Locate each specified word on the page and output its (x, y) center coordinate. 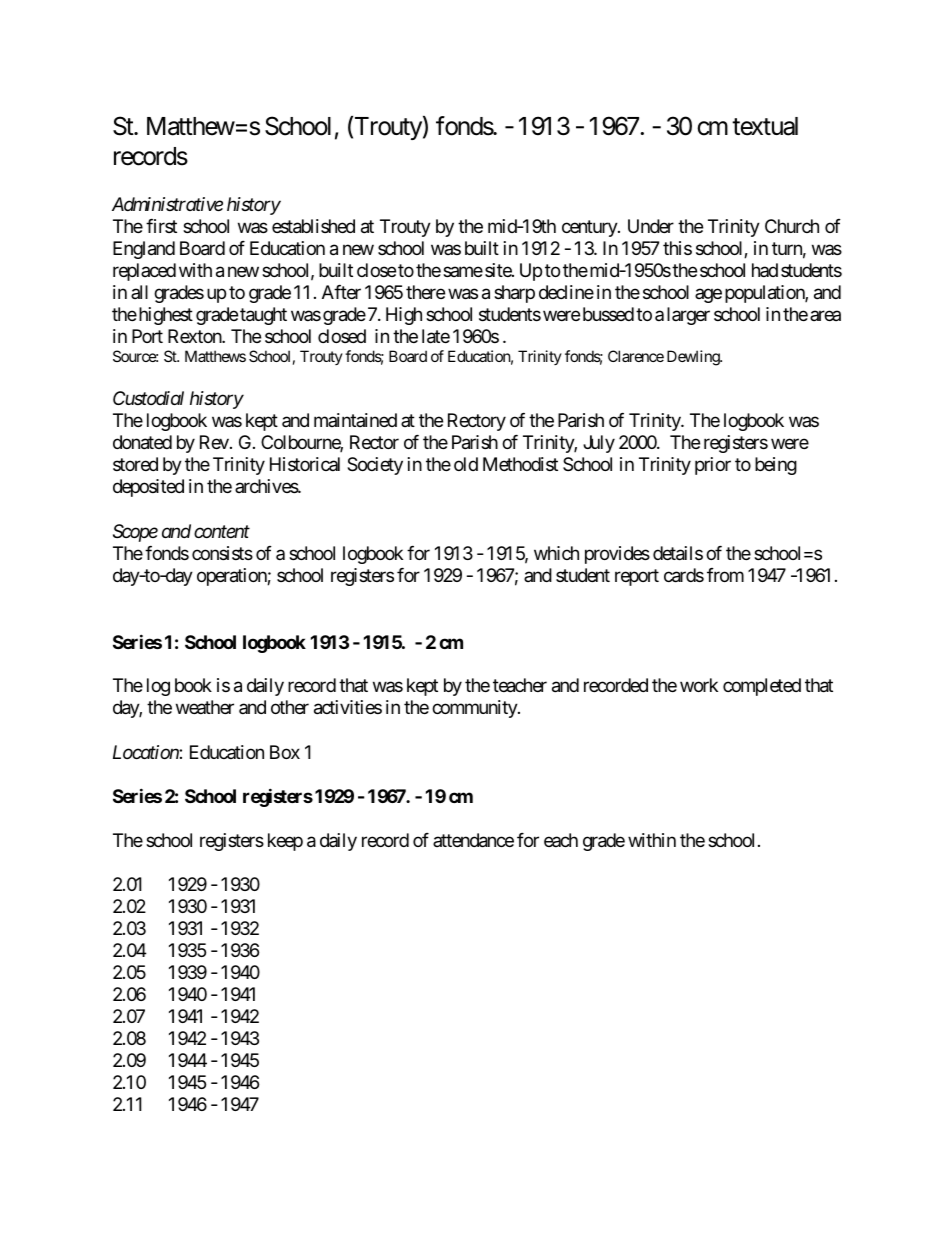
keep (285, 842)
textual (765, 126)
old (466, 464)
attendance (473, 840)
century (590, 228)
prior (713, 466)
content (222, 531)
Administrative (167, 204)
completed (762, 687)
